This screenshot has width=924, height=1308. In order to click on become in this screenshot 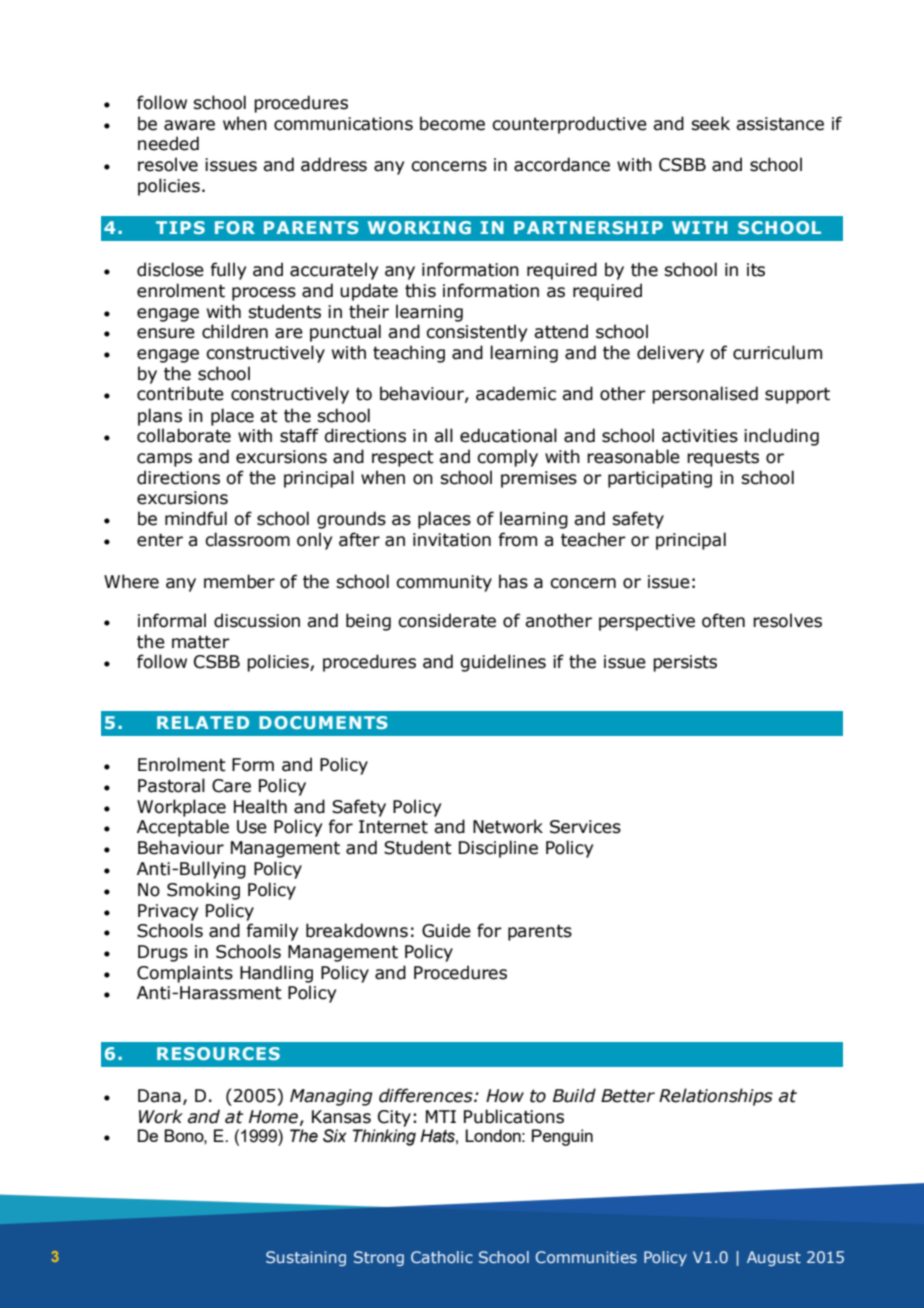, I will do `click(452, 123)`.
